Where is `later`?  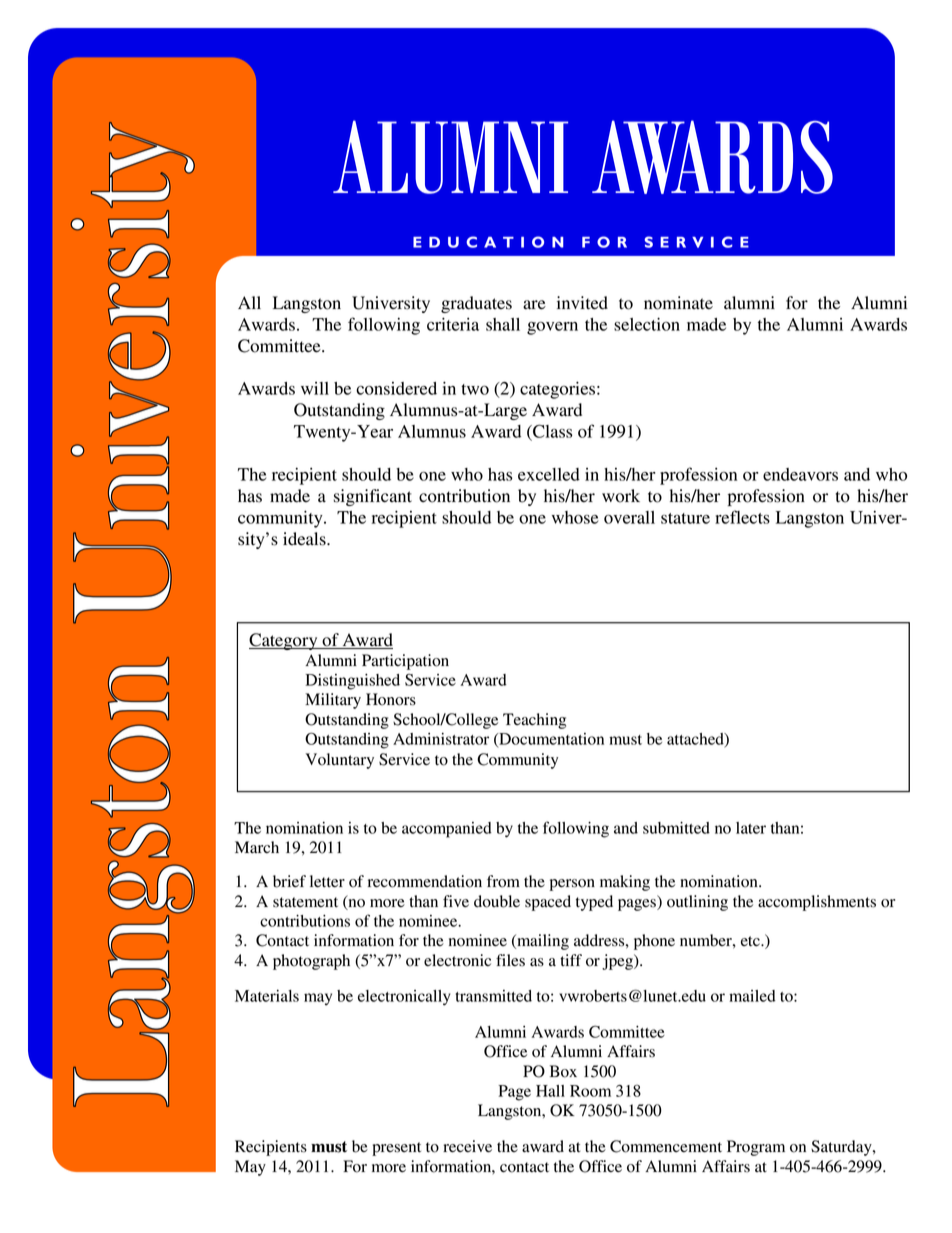 later is located at coordinates (751, 828).
